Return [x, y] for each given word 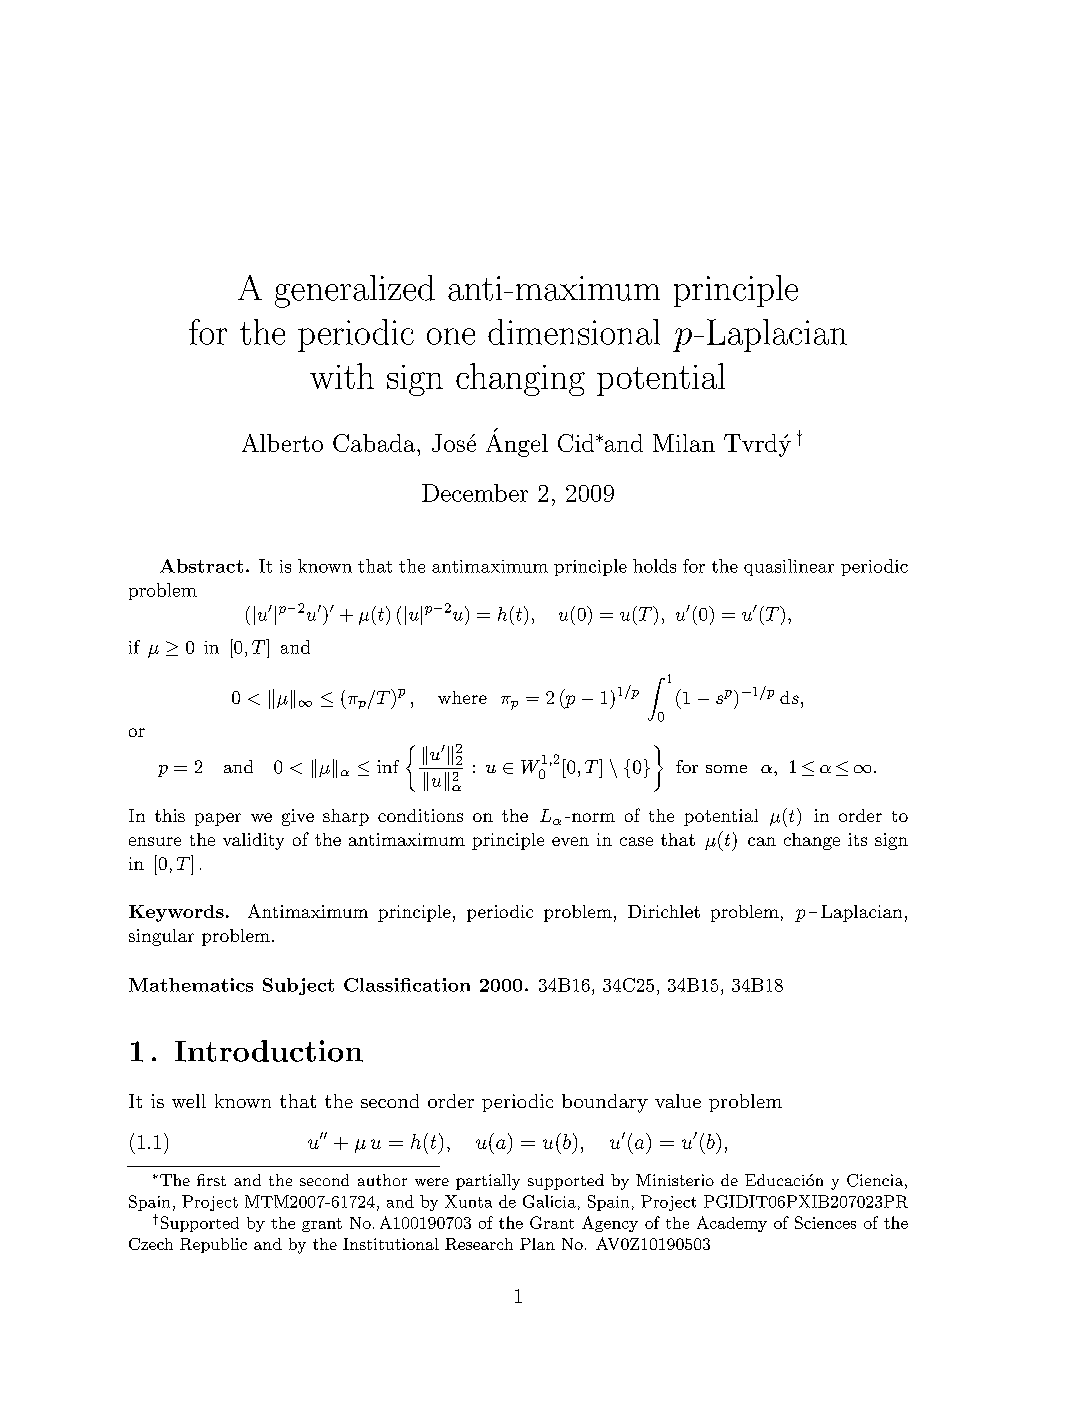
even [570, 841]
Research [479, 1244]
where [462, 697]
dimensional [574, 332]
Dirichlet [664, 911]
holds [654, 566]
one [451, 336]
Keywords [176, 913]
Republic [213, 1245]
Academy [732, 1224]
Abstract [201, 566]
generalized [355, 291]
